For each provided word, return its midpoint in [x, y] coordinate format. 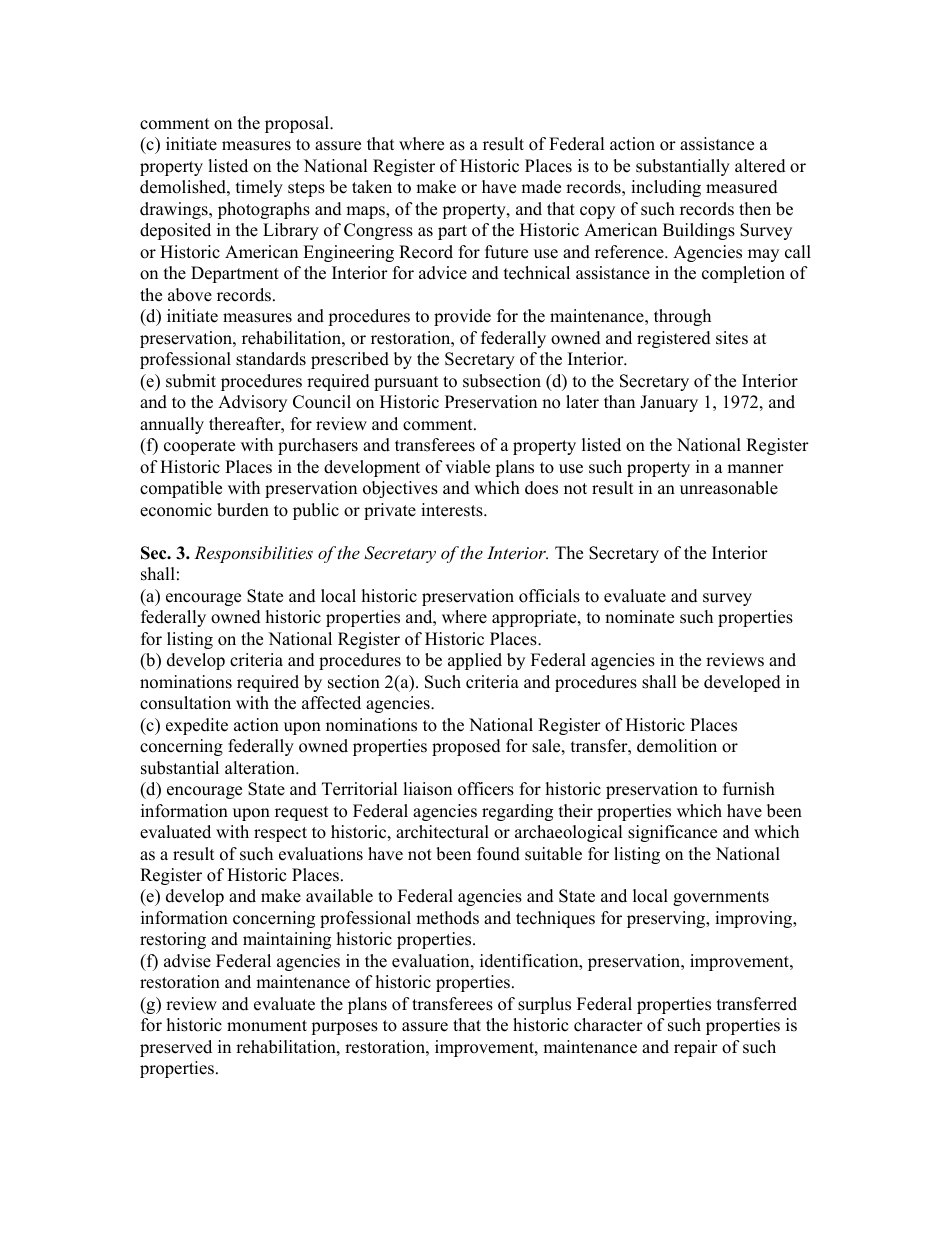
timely [259, 188]
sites [732, 338]
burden [243, 510]
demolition [677, 746]
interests [453, 510]
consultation [185, 703]
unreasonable [729, 488]
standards [271, 359]
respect [280, 834]
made [541, 187]
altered [760, 166]
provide [462, 317]
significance [672, 833]
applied [475, 661]
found [498, 854]
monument [267, 1026]
